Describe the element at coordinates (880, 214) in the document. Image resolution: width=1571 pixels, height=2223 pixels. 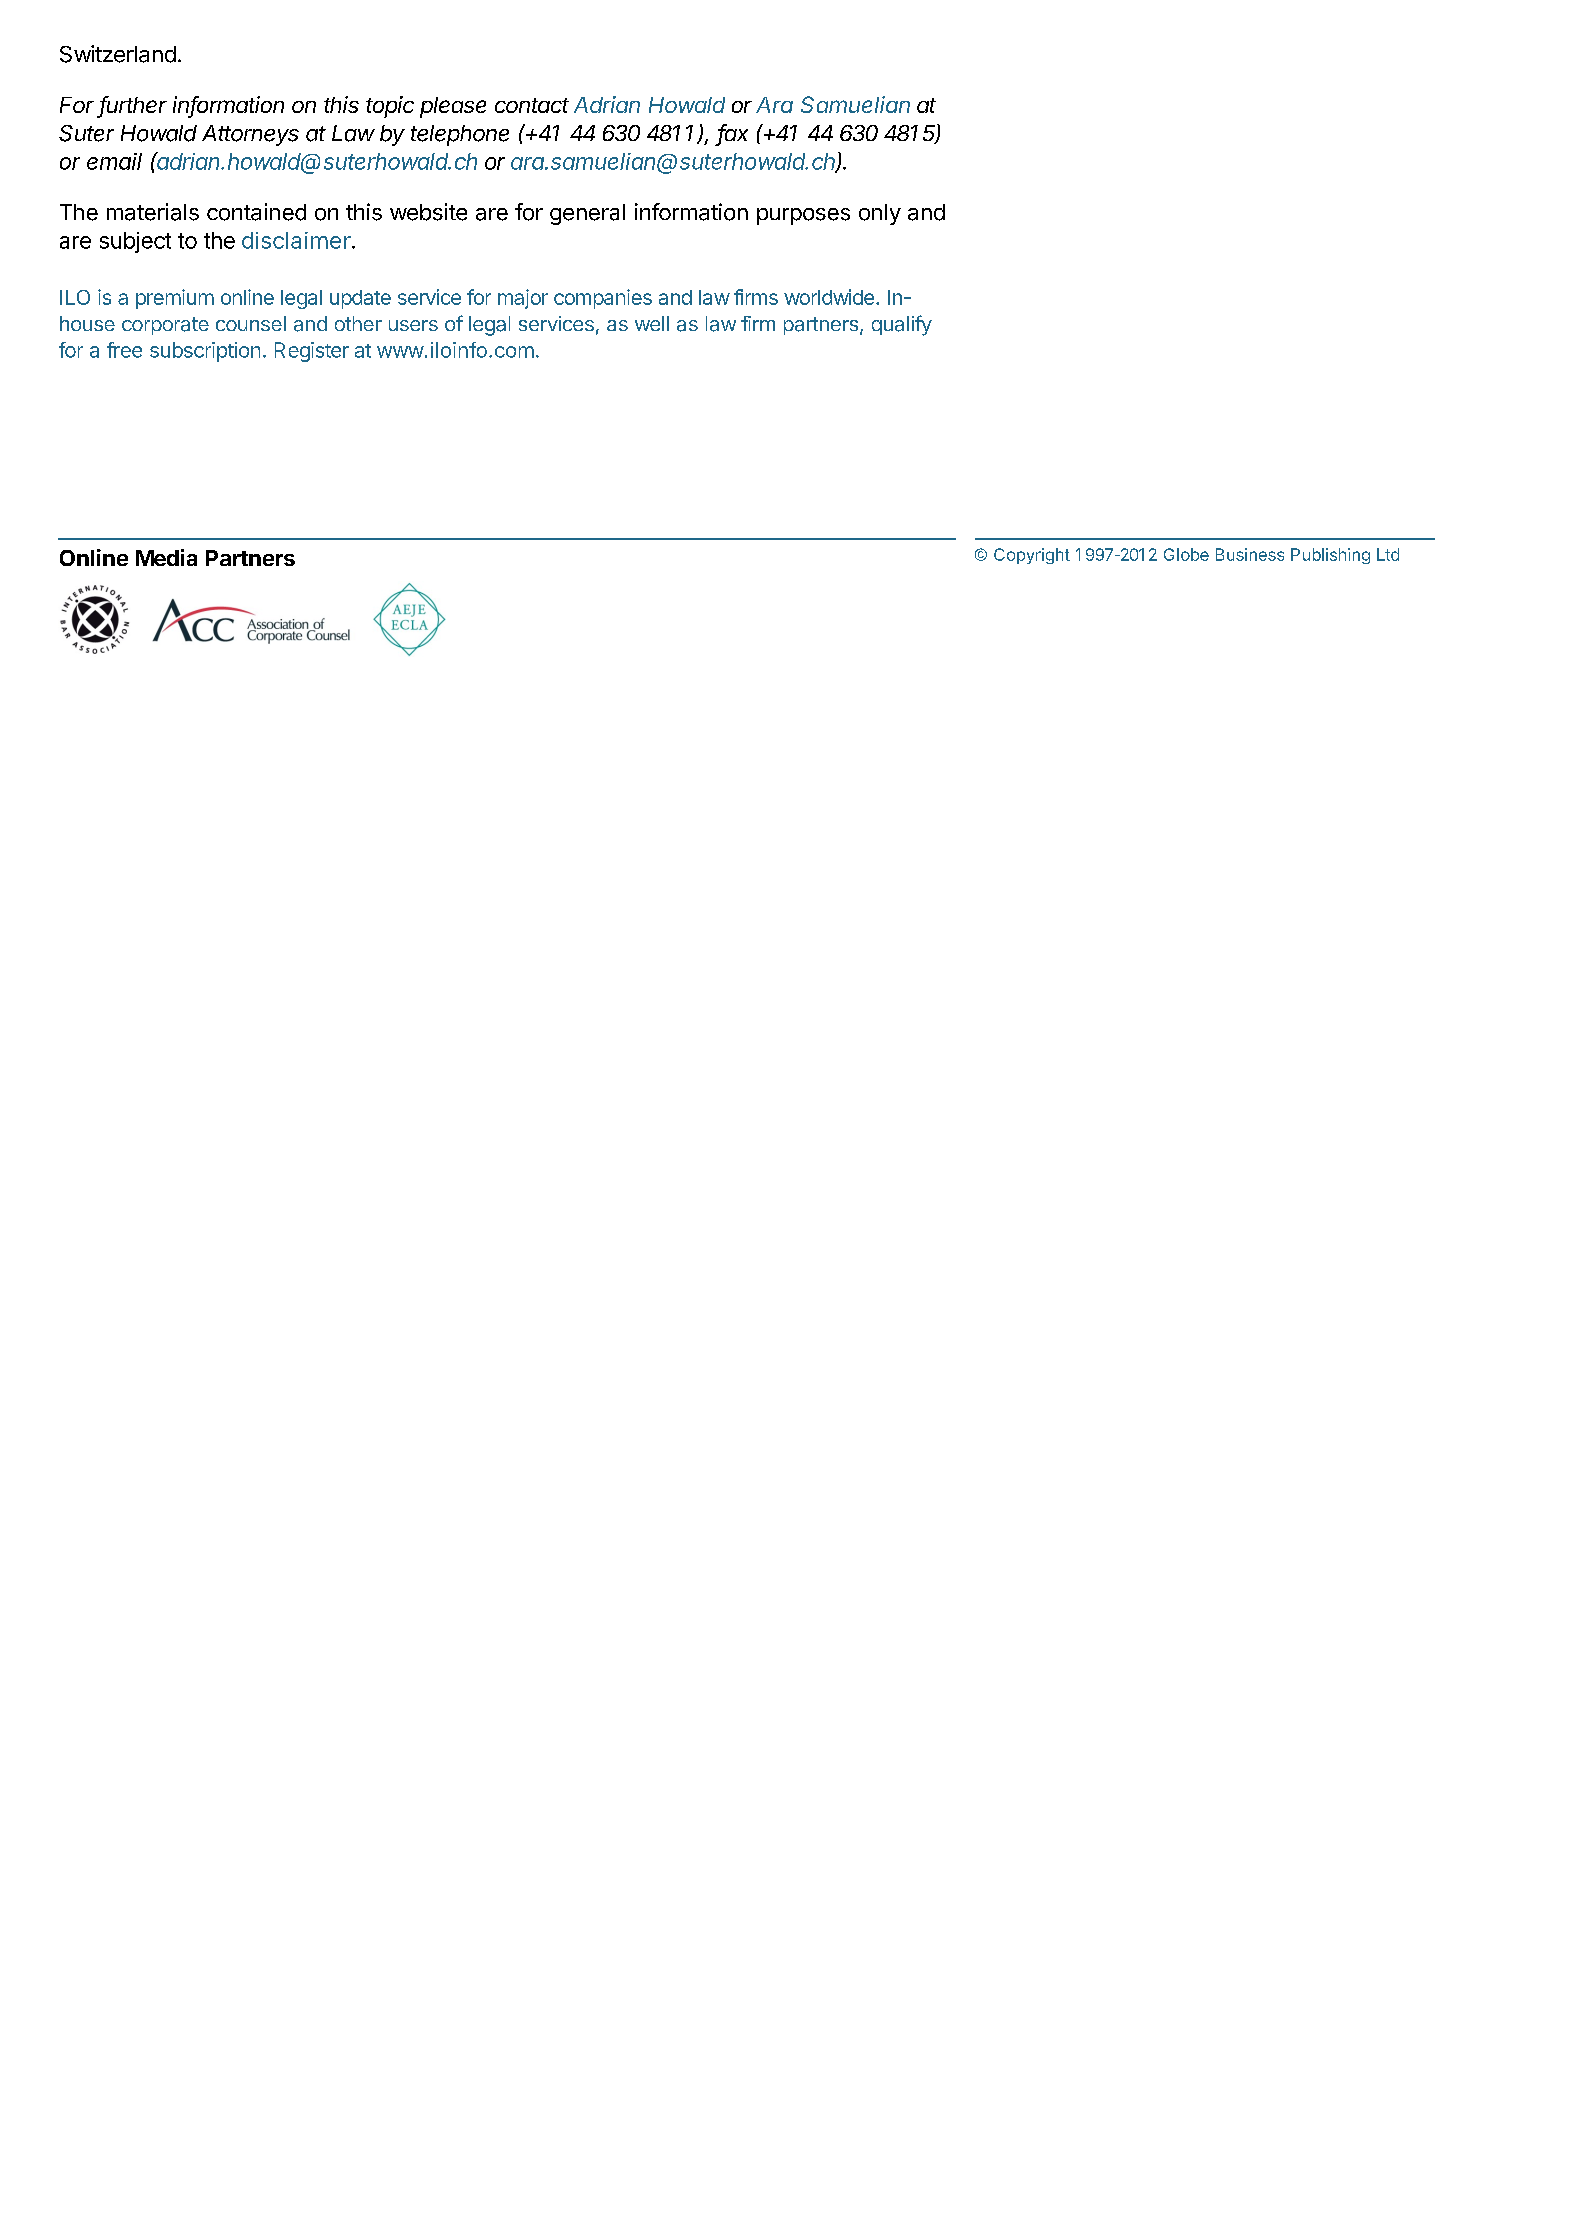
I see `only` at that location.
